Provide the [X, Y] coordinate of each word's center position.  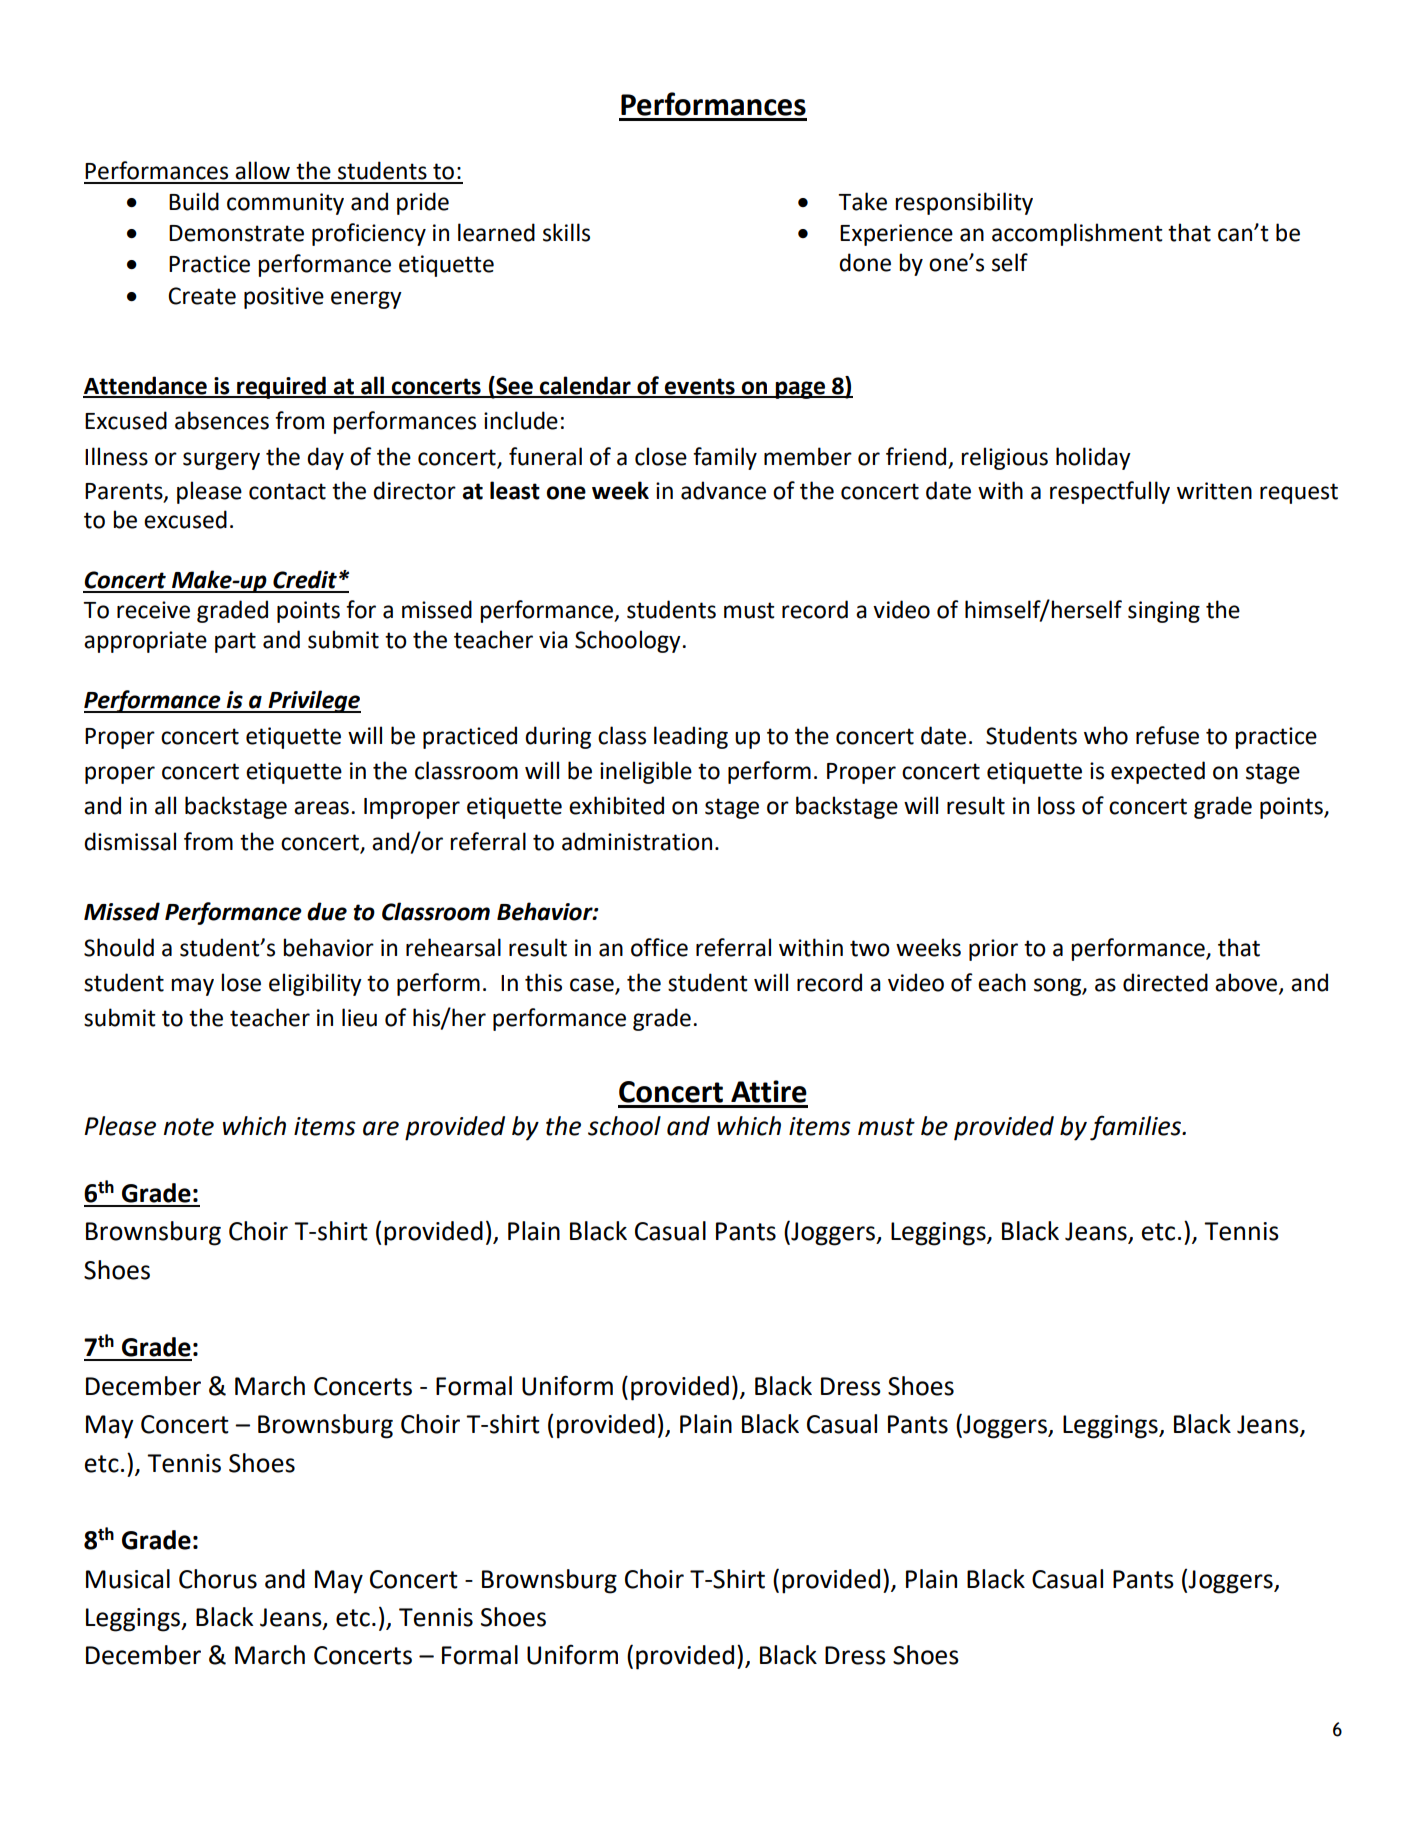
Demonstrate [236, 233]
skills [566, 232]
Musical [128, 1579]
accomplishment [1077, 234]
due [327, 911]
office [659, 947]
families [1137, 1128]
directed [1165, 982]
